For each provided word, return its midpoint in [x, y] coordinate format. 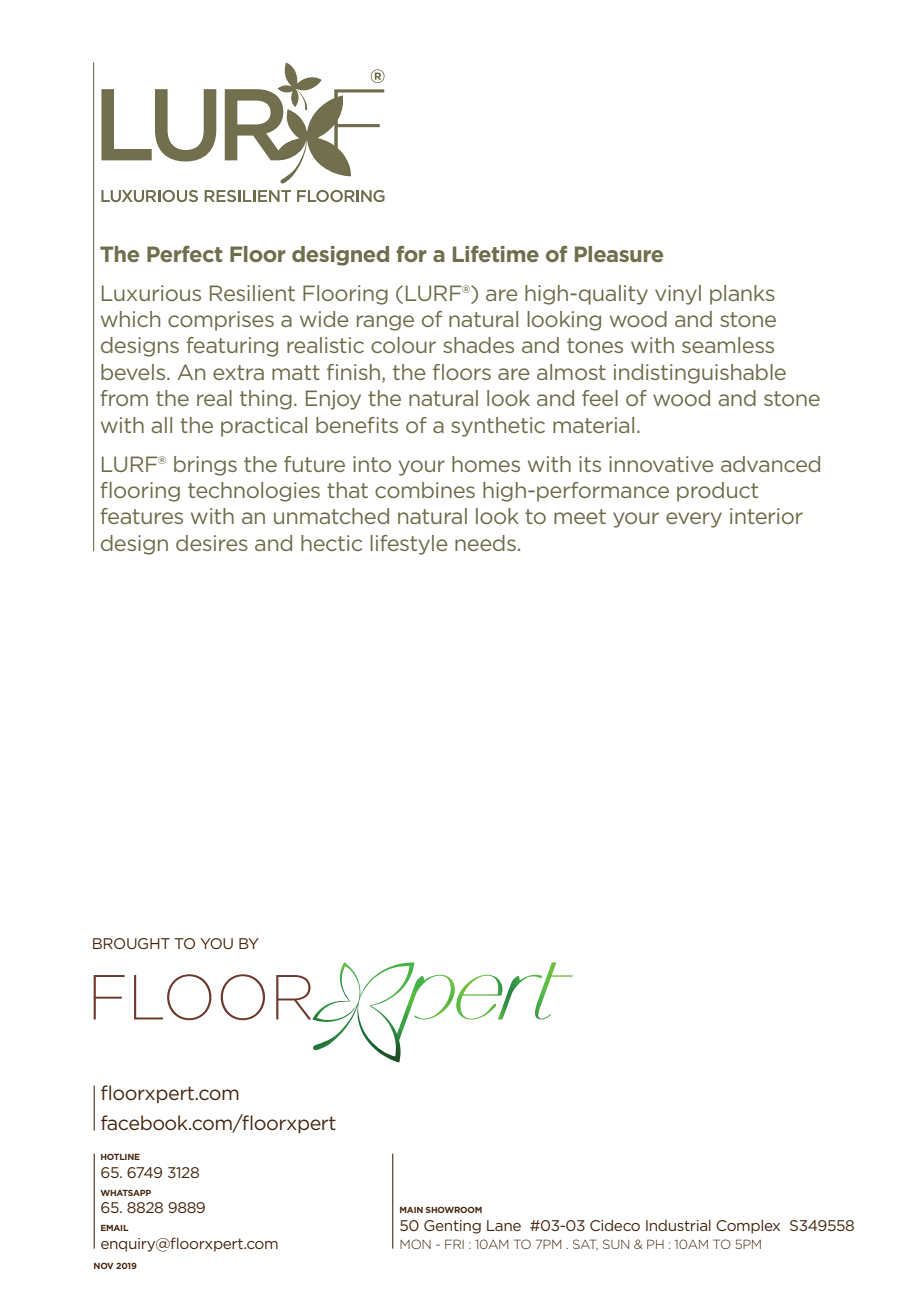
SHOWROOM [454, 1210]
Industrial [678, 1225]
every [694, 520]
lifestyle [409, 545]
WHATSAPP [125, 1193]
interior [766, 516]
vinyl [678, 295]
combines [425, 490]
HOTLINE [120, 1157]
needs [485, 543]
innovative [661, 464]
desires [212, 543]
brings [205, 466]
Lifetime [496, 254]
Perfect [184, 254]
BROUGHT [131, 943]
